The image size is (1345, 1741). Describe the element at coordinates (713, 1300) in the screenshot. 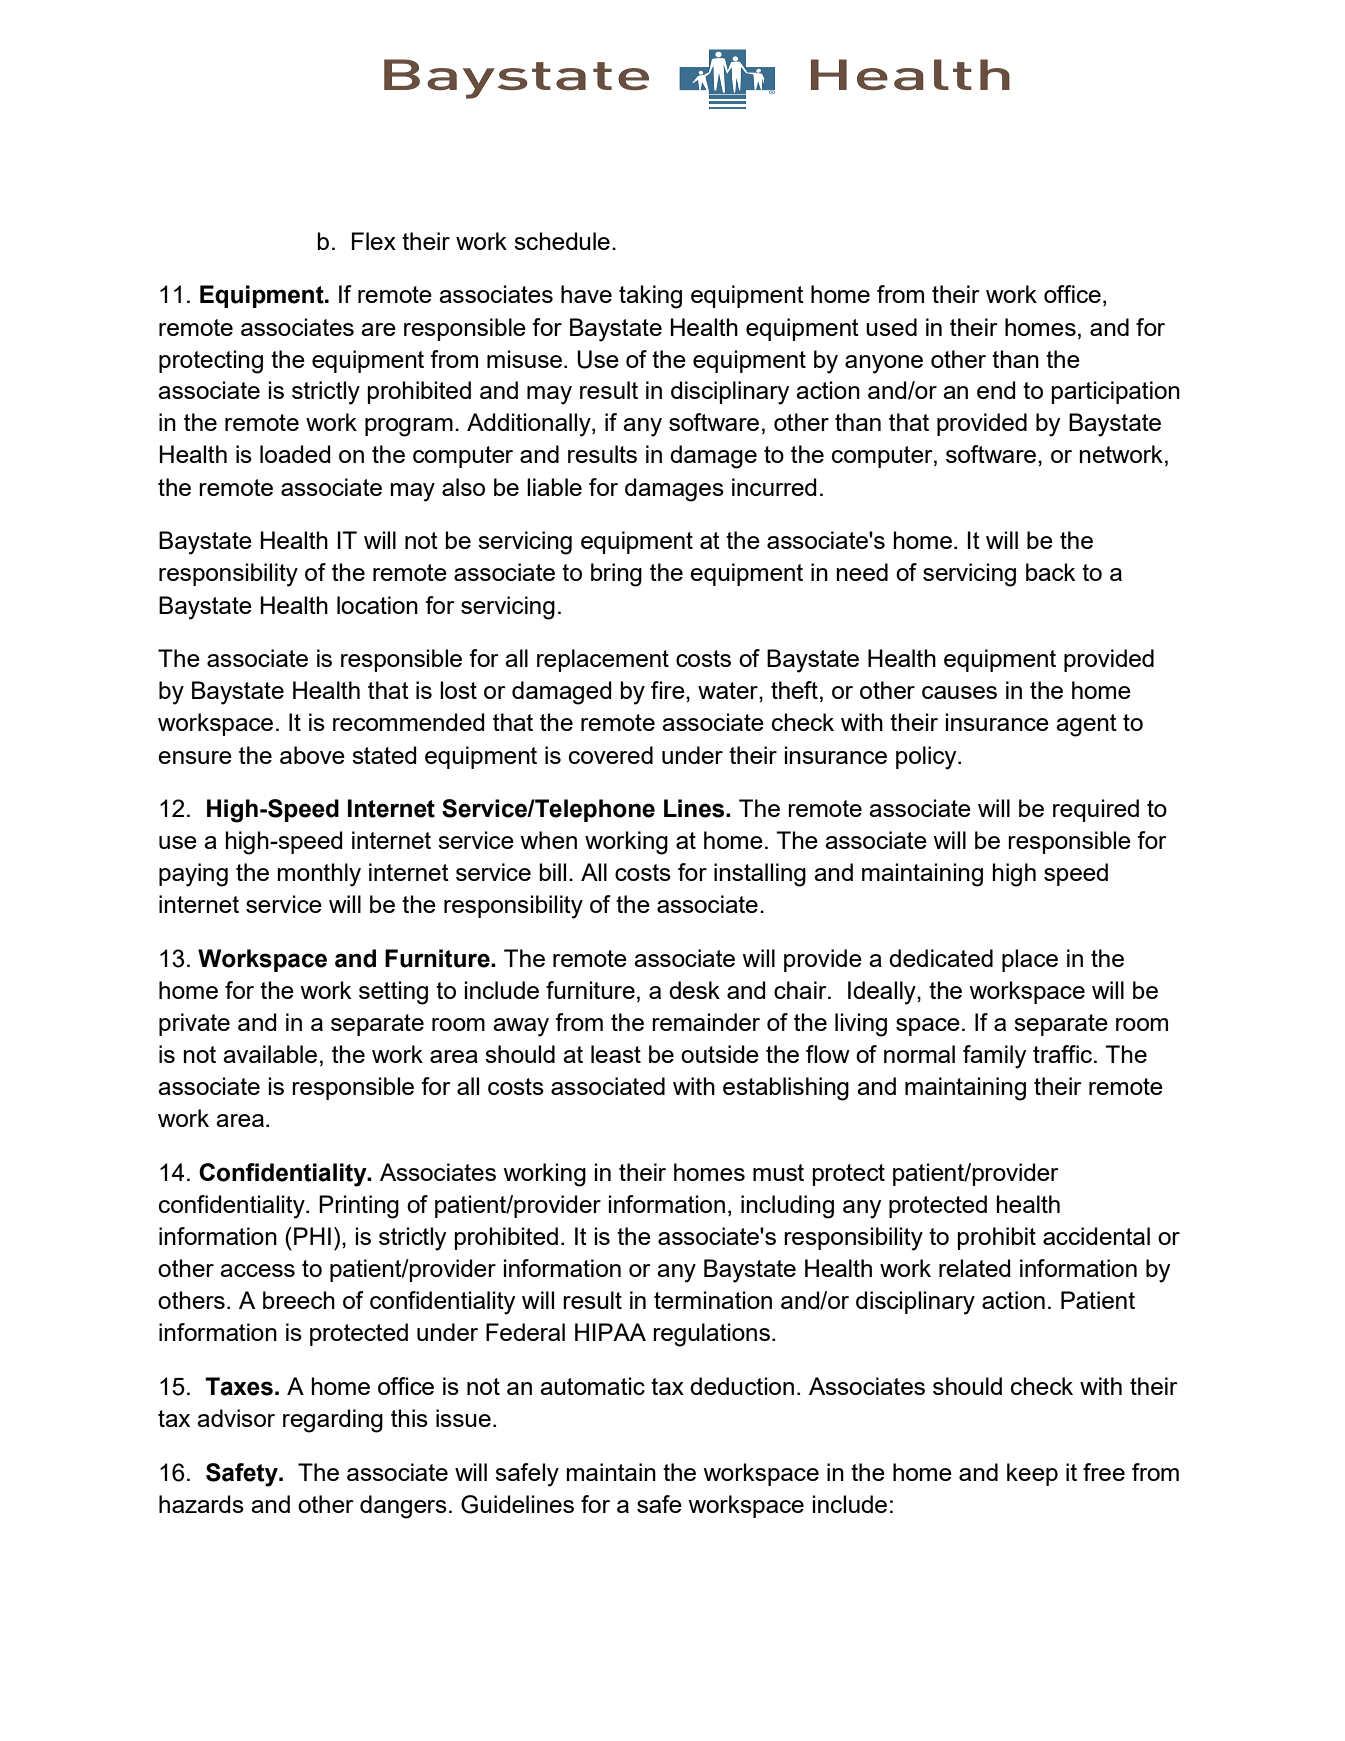

I see `termination` at that location.
